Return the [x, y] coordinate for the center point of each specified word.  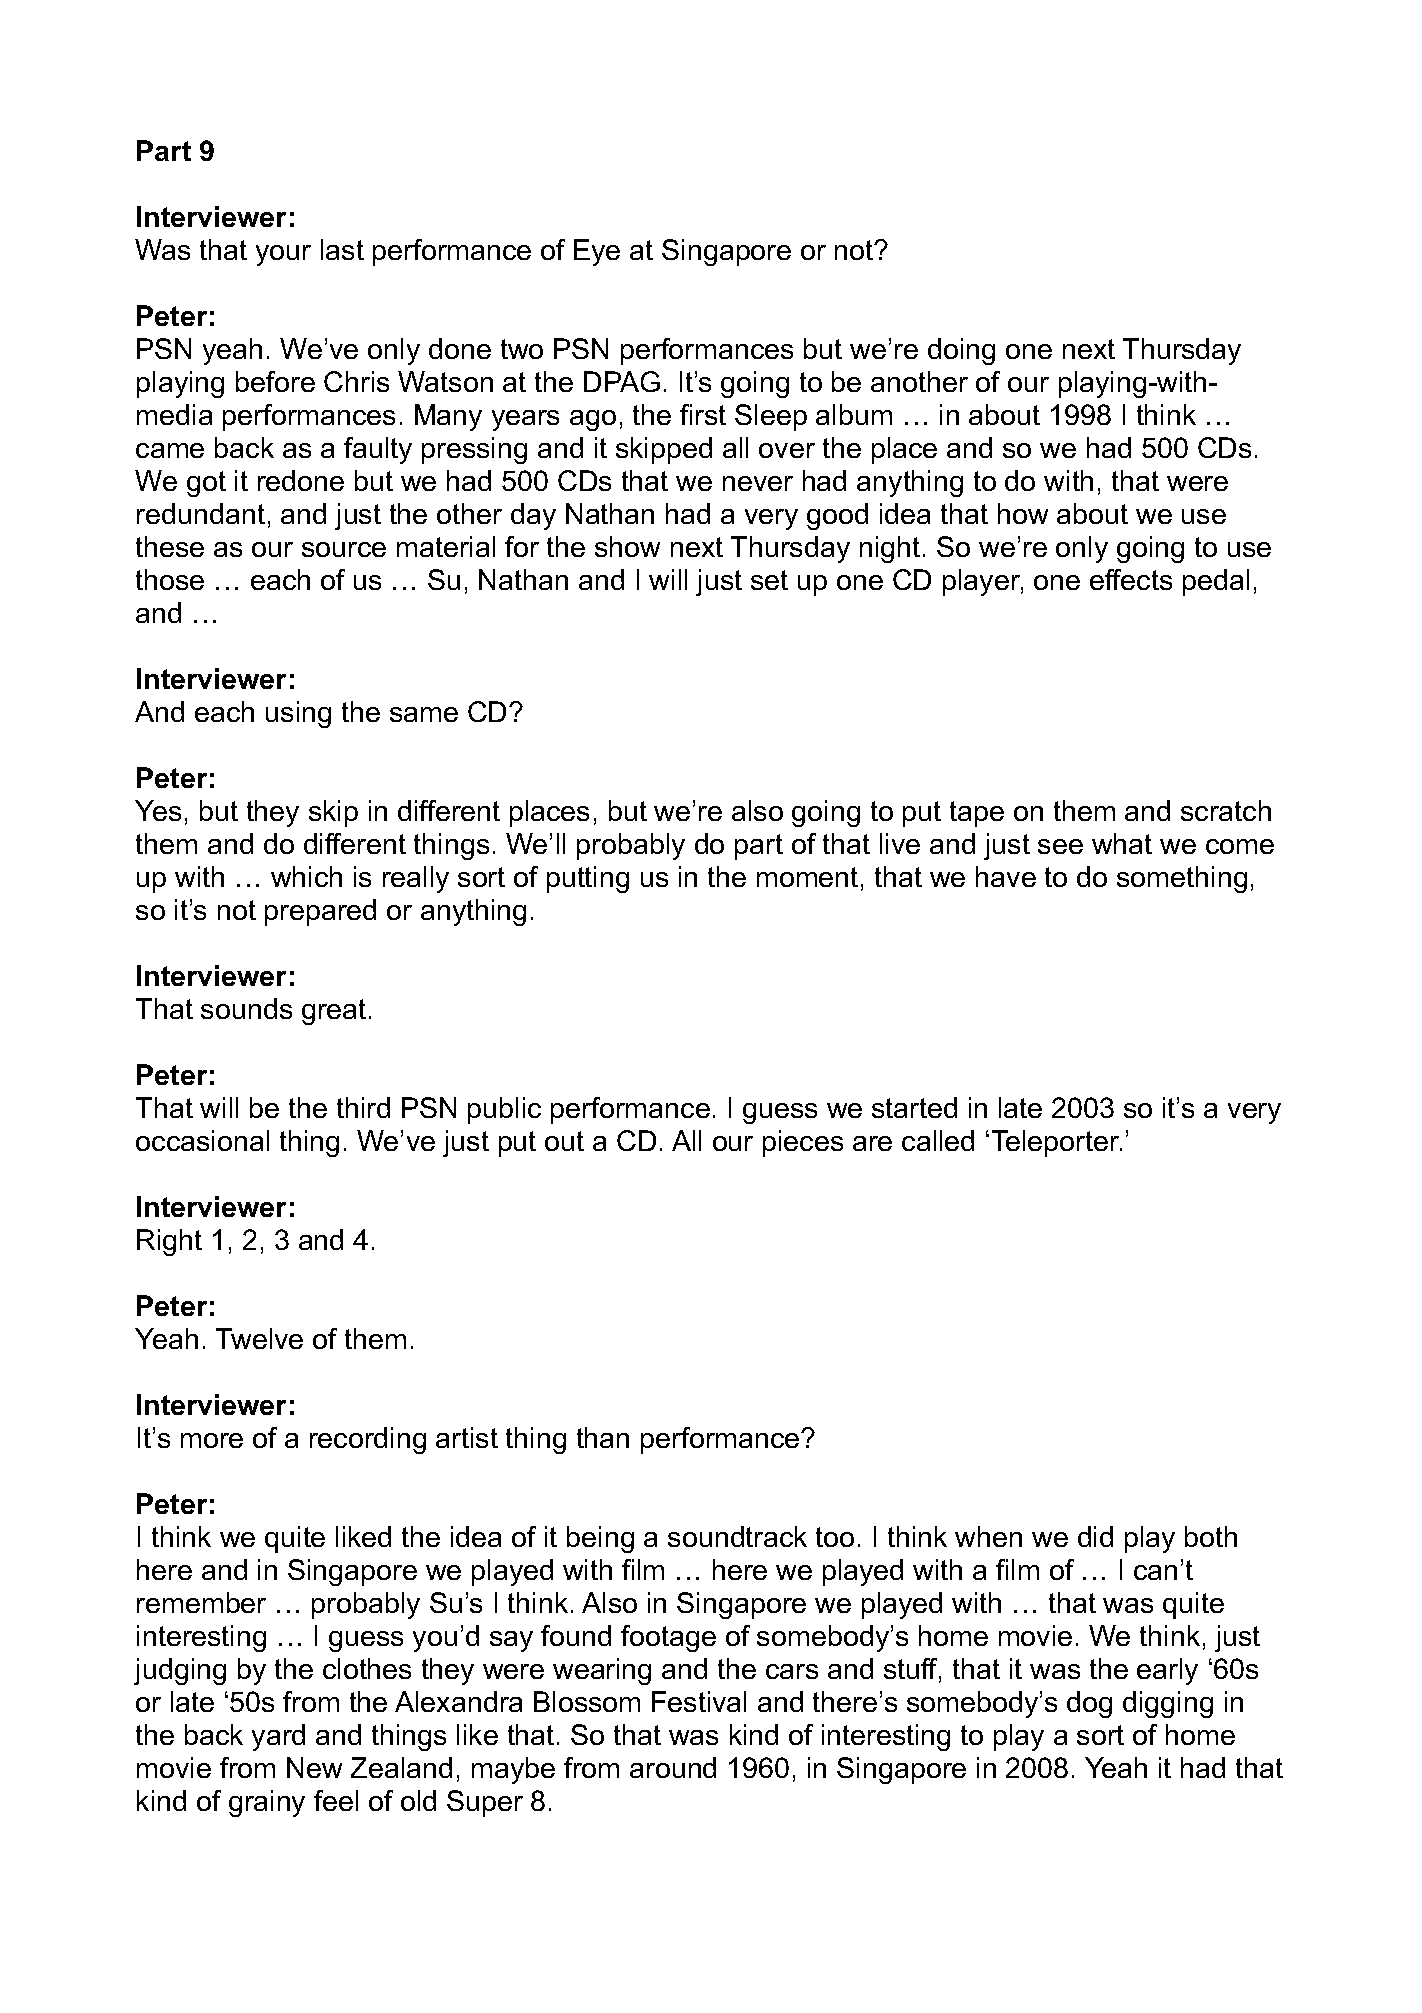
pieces [803, 1143]
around [673, 1767]
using [298, 714]
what [1122, 843]
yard [278, 1737]
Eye [597, 252]
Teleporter [1057, 1143]
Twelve [259, 1338]
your [283, 255]
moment [807, 877]
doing [961, 351]
